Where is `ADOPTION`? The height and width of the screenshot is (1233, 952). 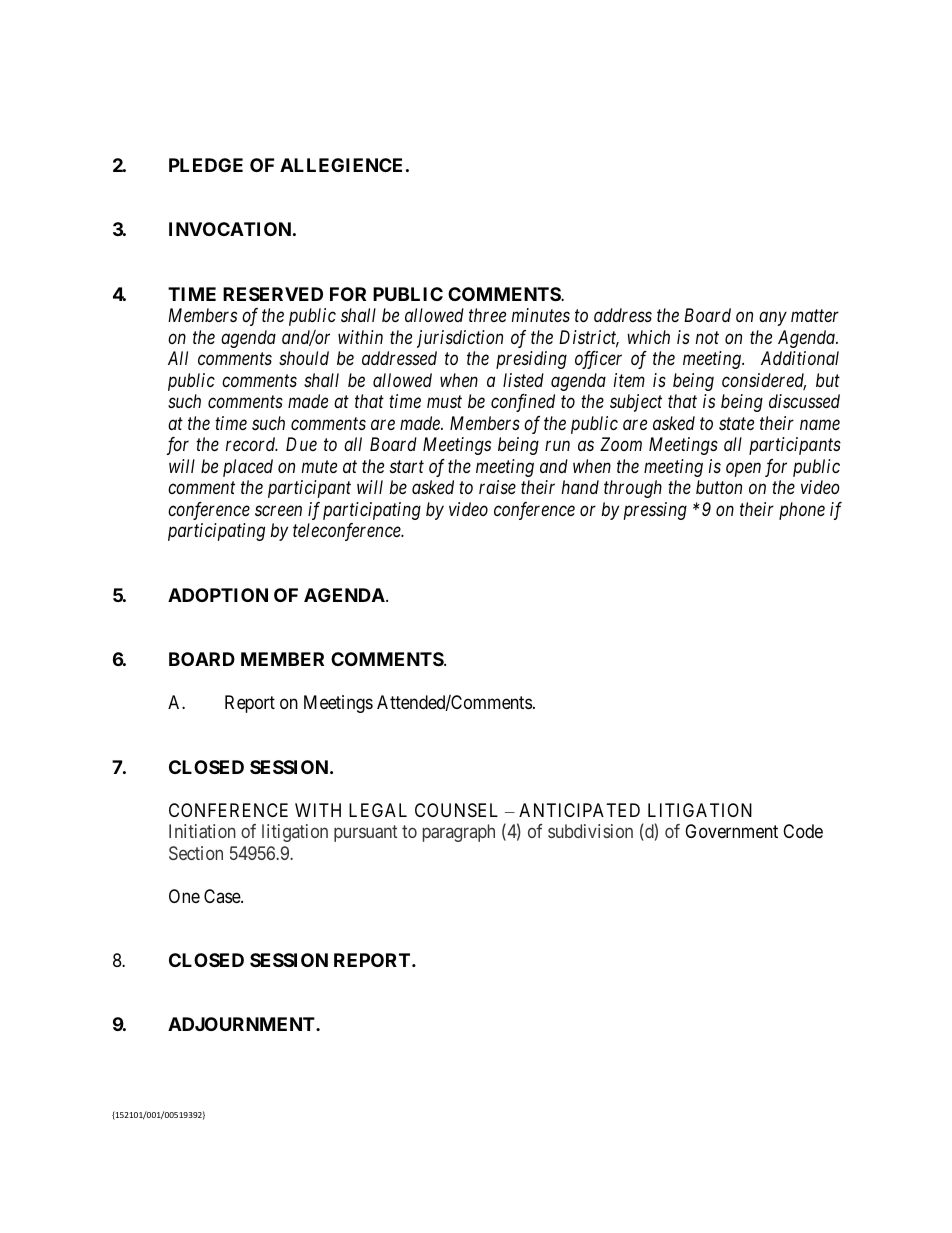
ADOPTION is located at coordinates (218, 595).
